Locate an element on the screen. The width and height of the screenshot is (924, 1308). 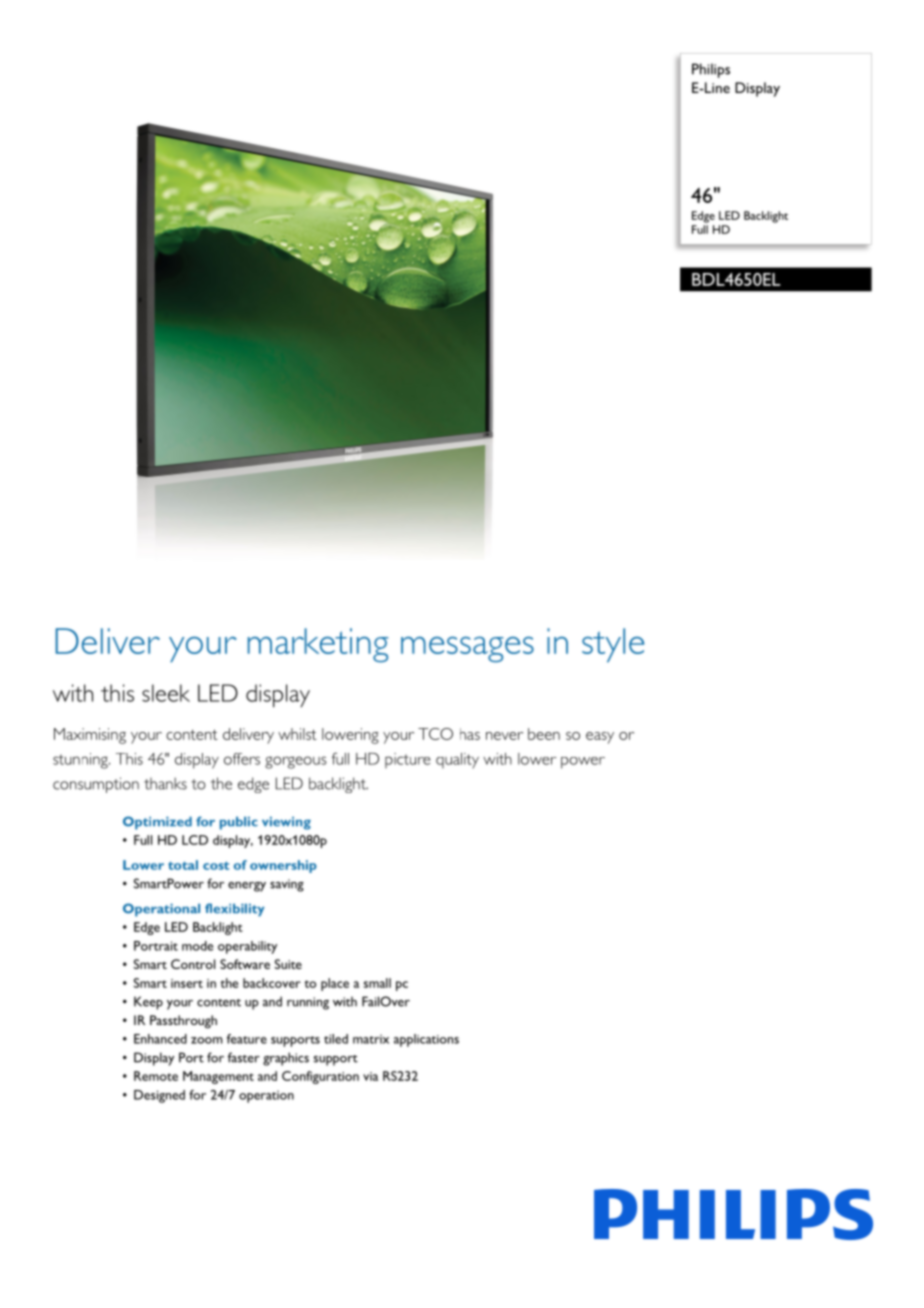
style is located at coordinates (613, 645).
